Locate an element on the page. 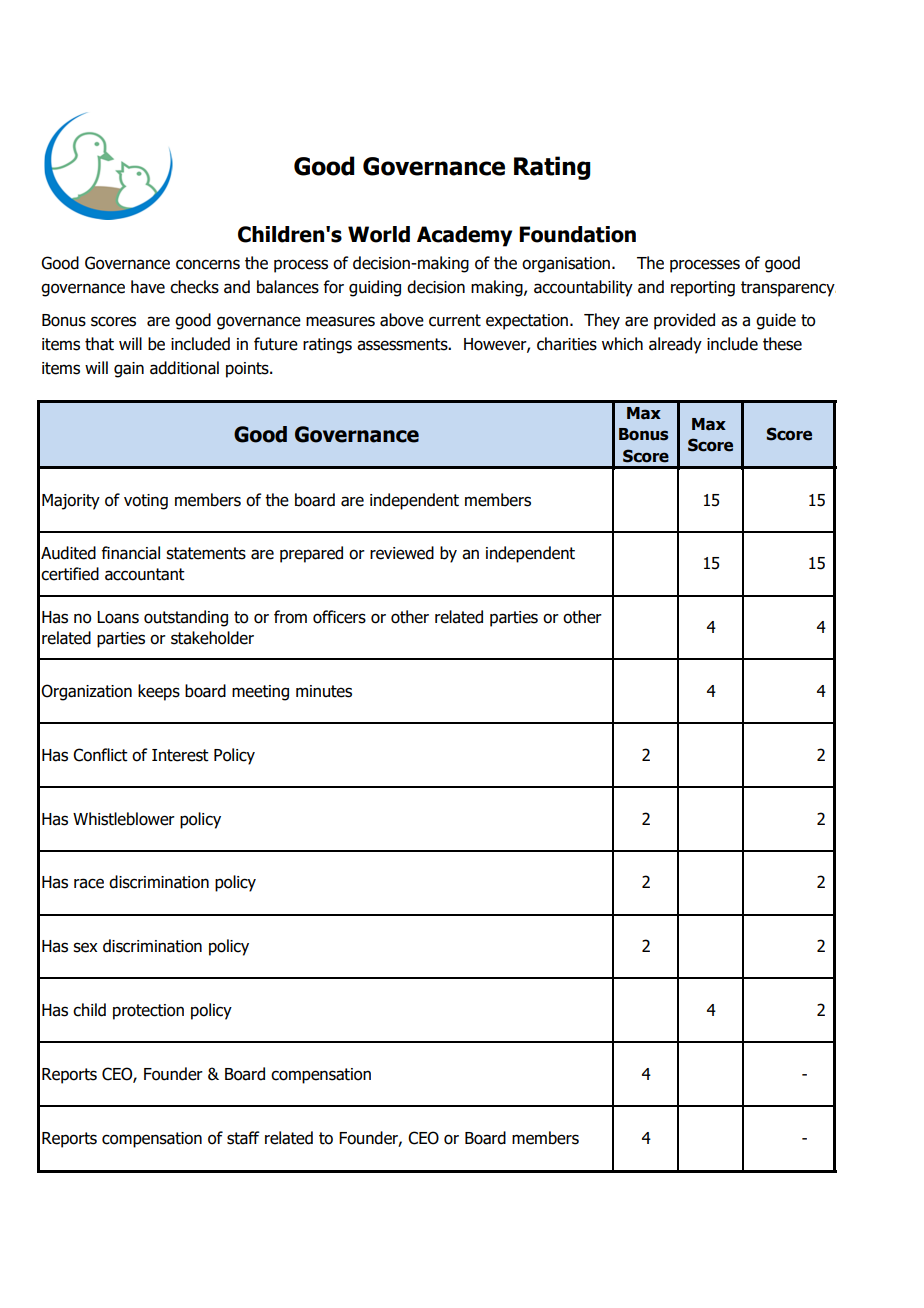 This image has height=1308, width=924. protection is located at coordinates (148, 1012).
